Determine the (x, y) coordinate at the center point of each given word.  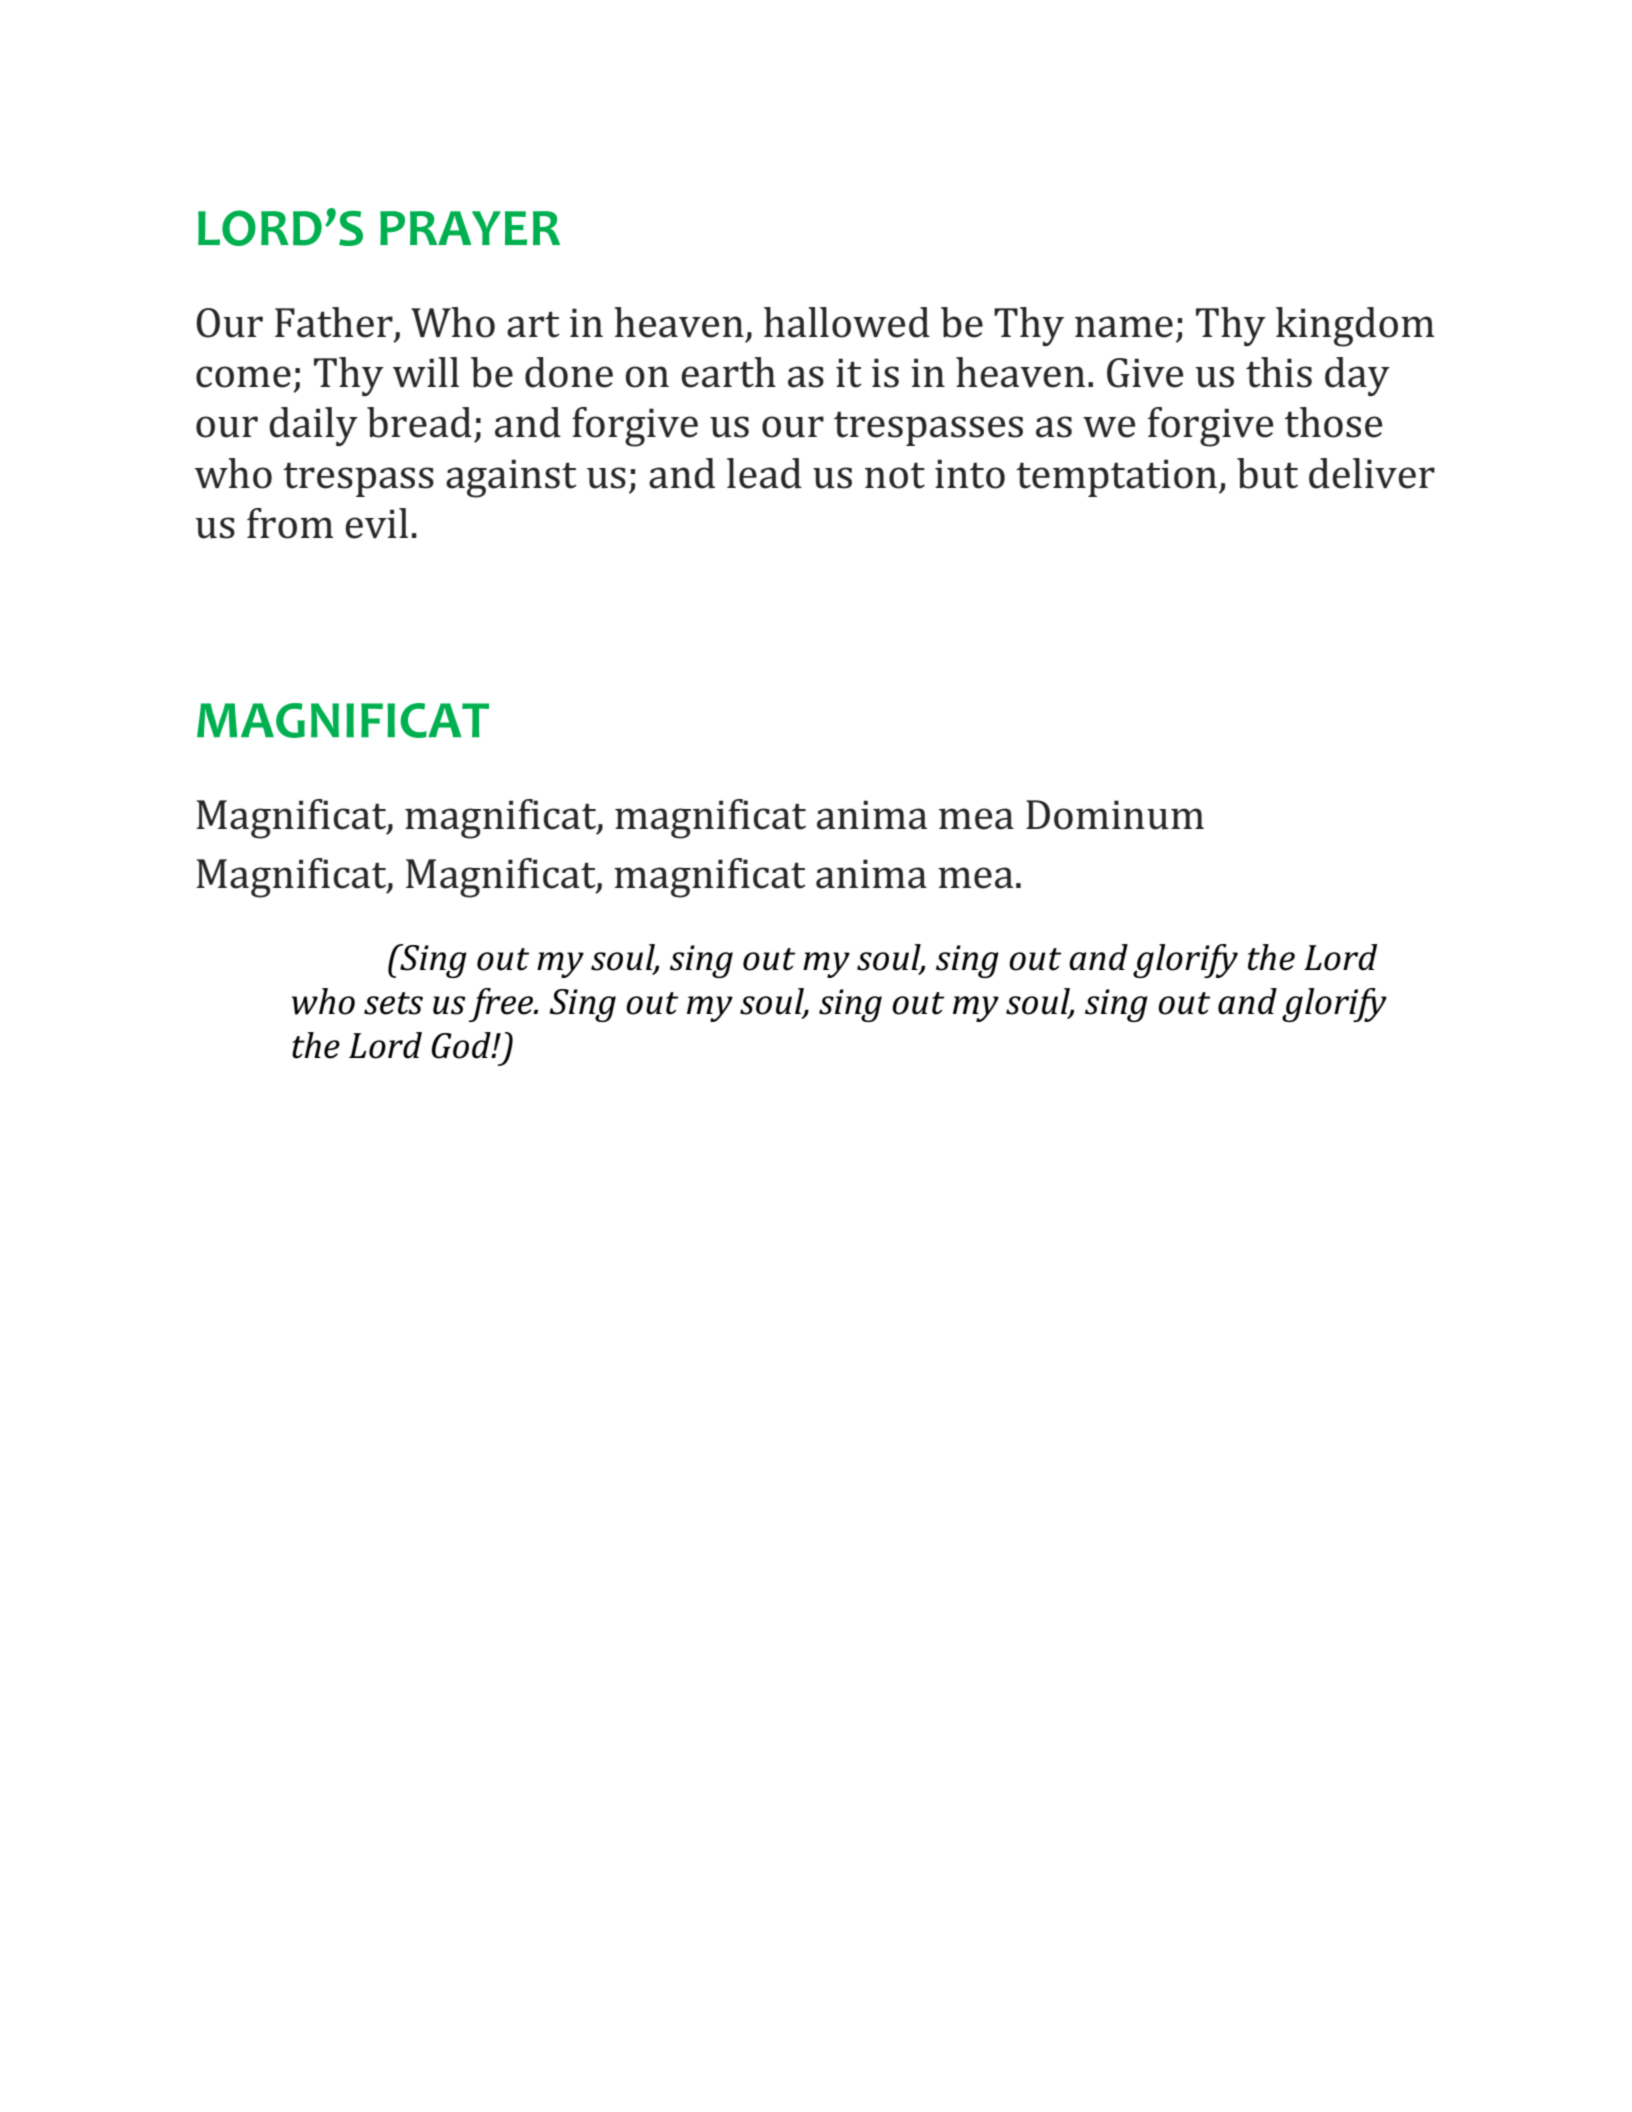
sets (393, 1003)
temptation (1116, 478)
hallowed (847, 322)
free (502, 1005)
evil (376, 523)
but (1267, 473)
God (462, 1045)
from (290, 523)
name (1124, 327)
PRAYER (470, 228)
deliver (1372, 473)
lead (764, 473)
